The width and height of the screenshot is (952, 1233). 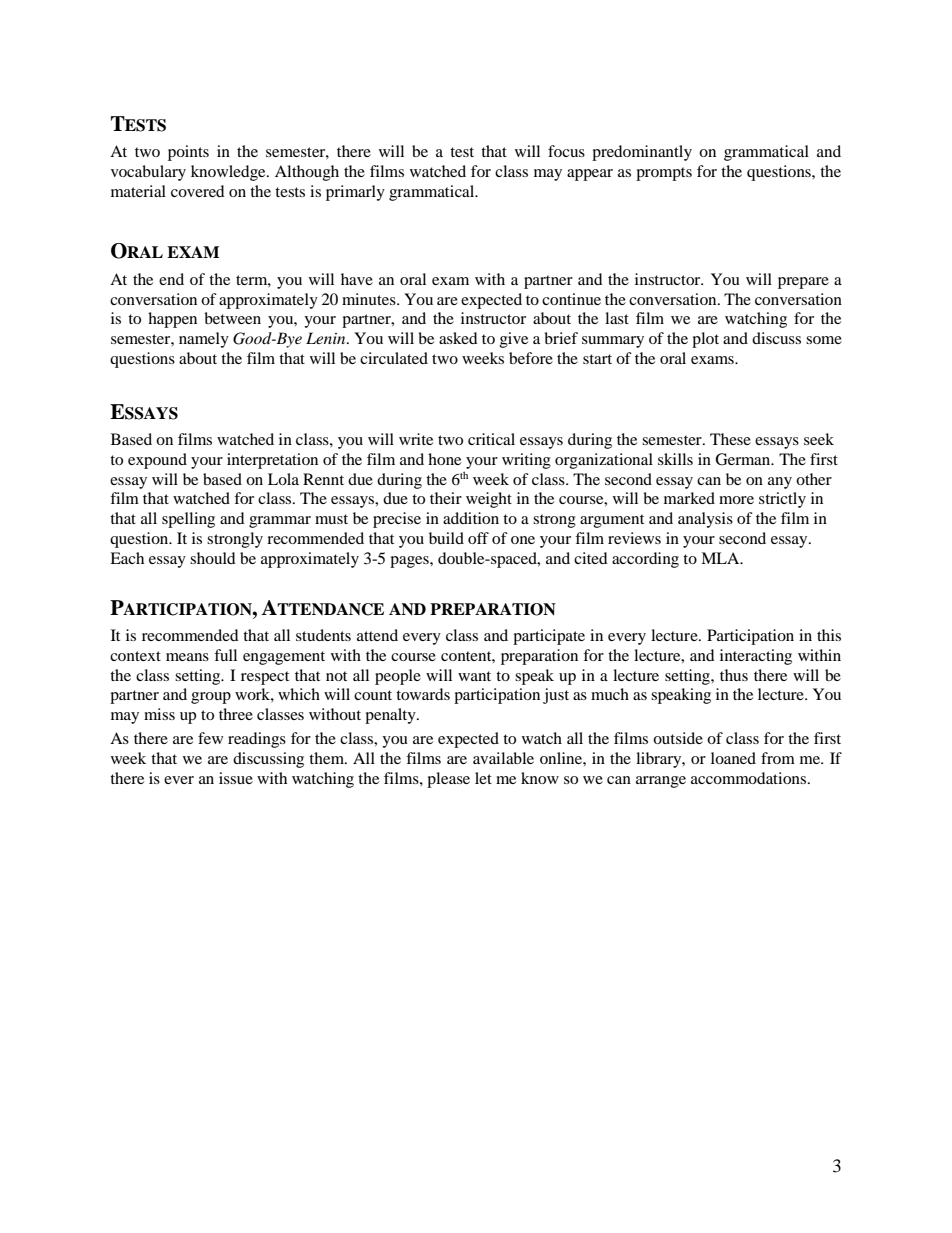 I want to click on focus, so click(x=566, y=151).
